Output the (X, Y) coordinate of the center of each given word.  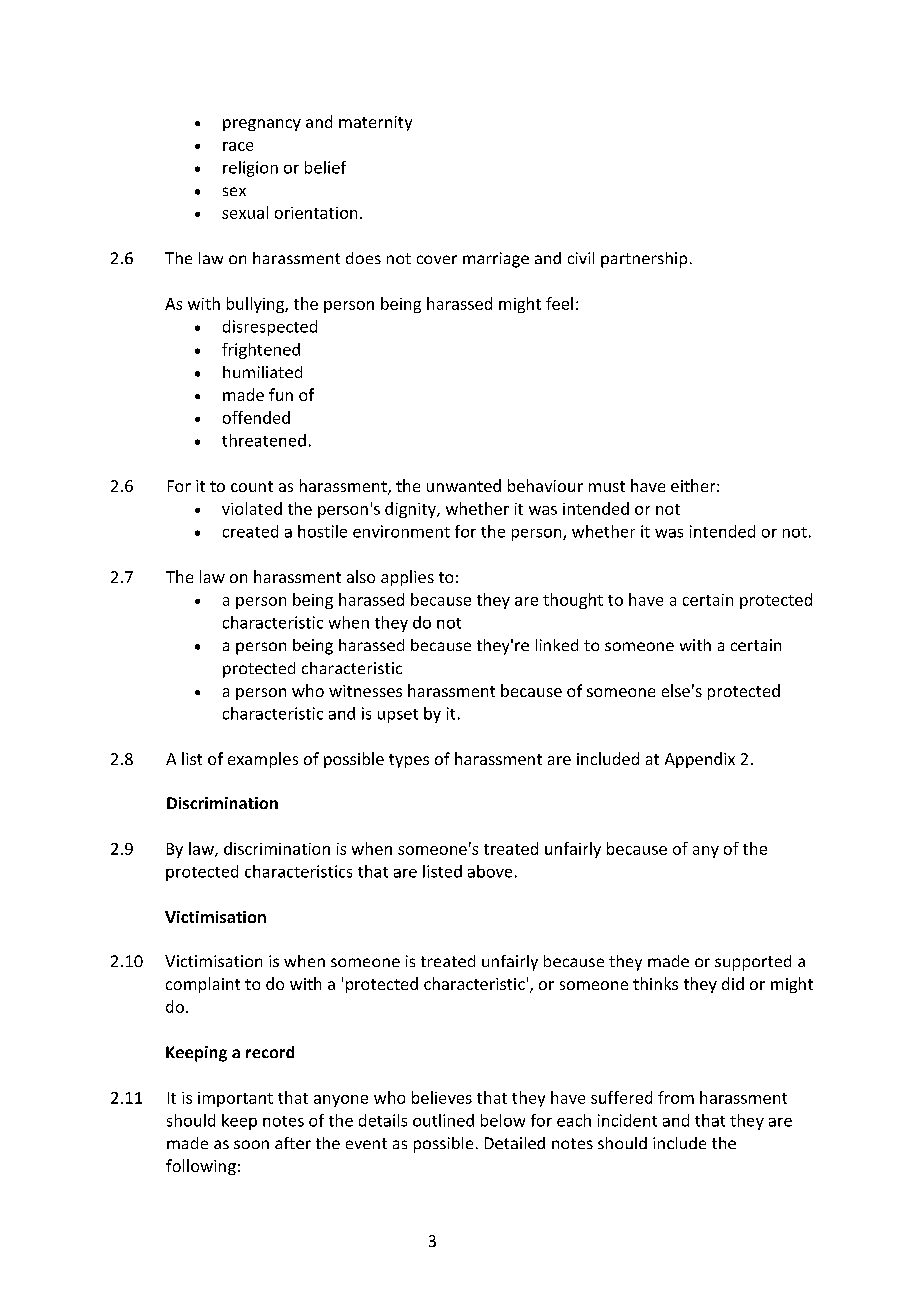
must (607, 486)
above (490, 871)
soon (251, 1144)
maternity (375, 123)
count (252, 486)
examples (263, 760)
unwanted (464, 485)
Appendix (700, 760)
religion (250, 169)
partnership (644, 260)
